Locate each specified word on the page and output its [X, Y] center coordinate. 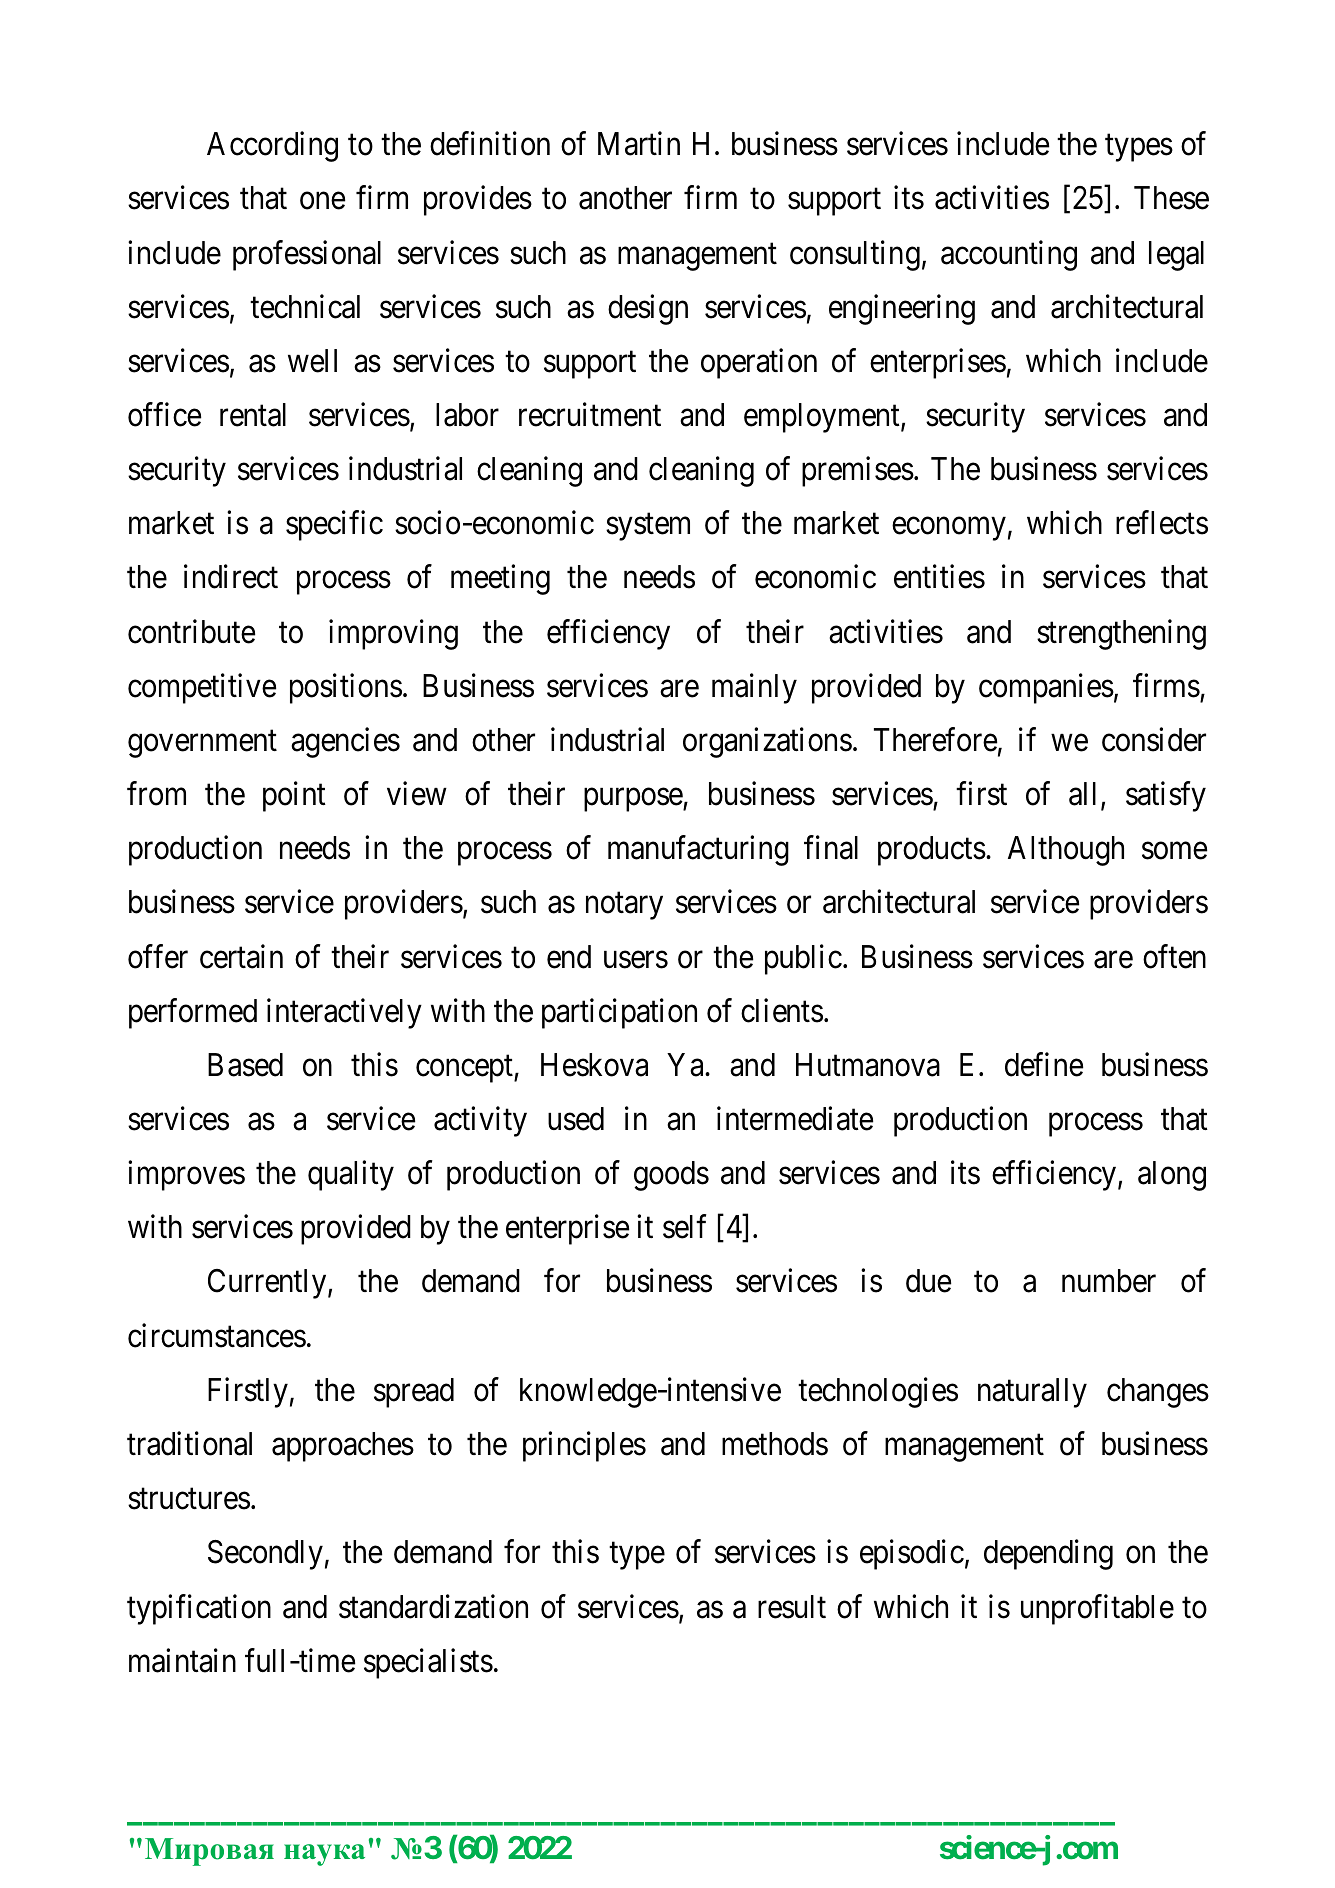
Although [1066, 851]
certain [241, 956]
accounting [1009, 255]
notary [624, 906]
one [322, 201]
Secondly [265, 1555]
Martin [639, 144]
